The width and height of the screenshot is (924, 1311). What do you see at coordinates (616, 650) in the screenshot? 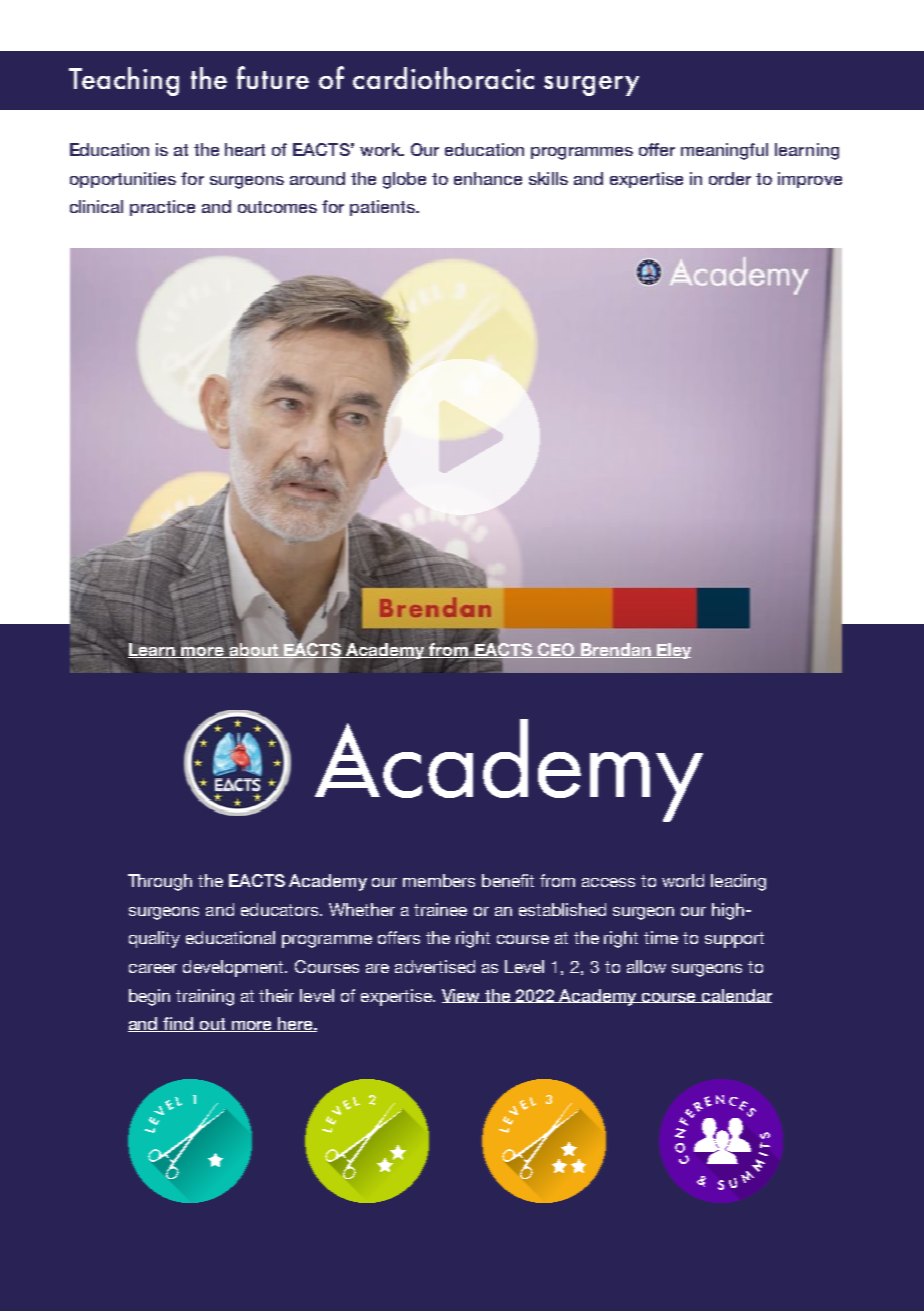
I see `Brendan` at bounding box center [616, 650].
